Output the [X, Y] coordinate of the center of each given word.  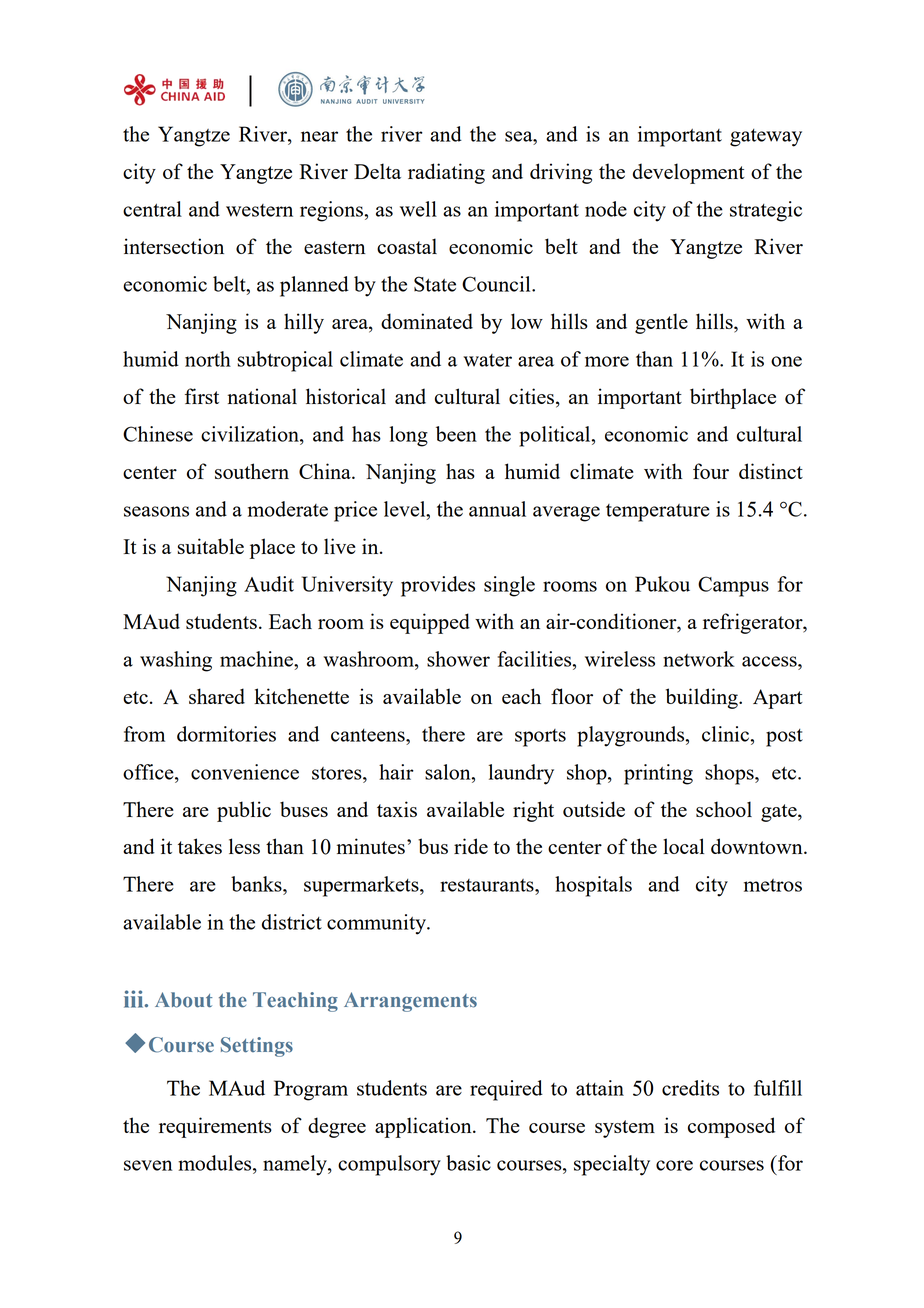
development [689, 173]
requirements [215, 1127]
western [259, 210]
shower [458, 659]
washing [176, 661]
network [699, 659]
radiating [446, 173]
